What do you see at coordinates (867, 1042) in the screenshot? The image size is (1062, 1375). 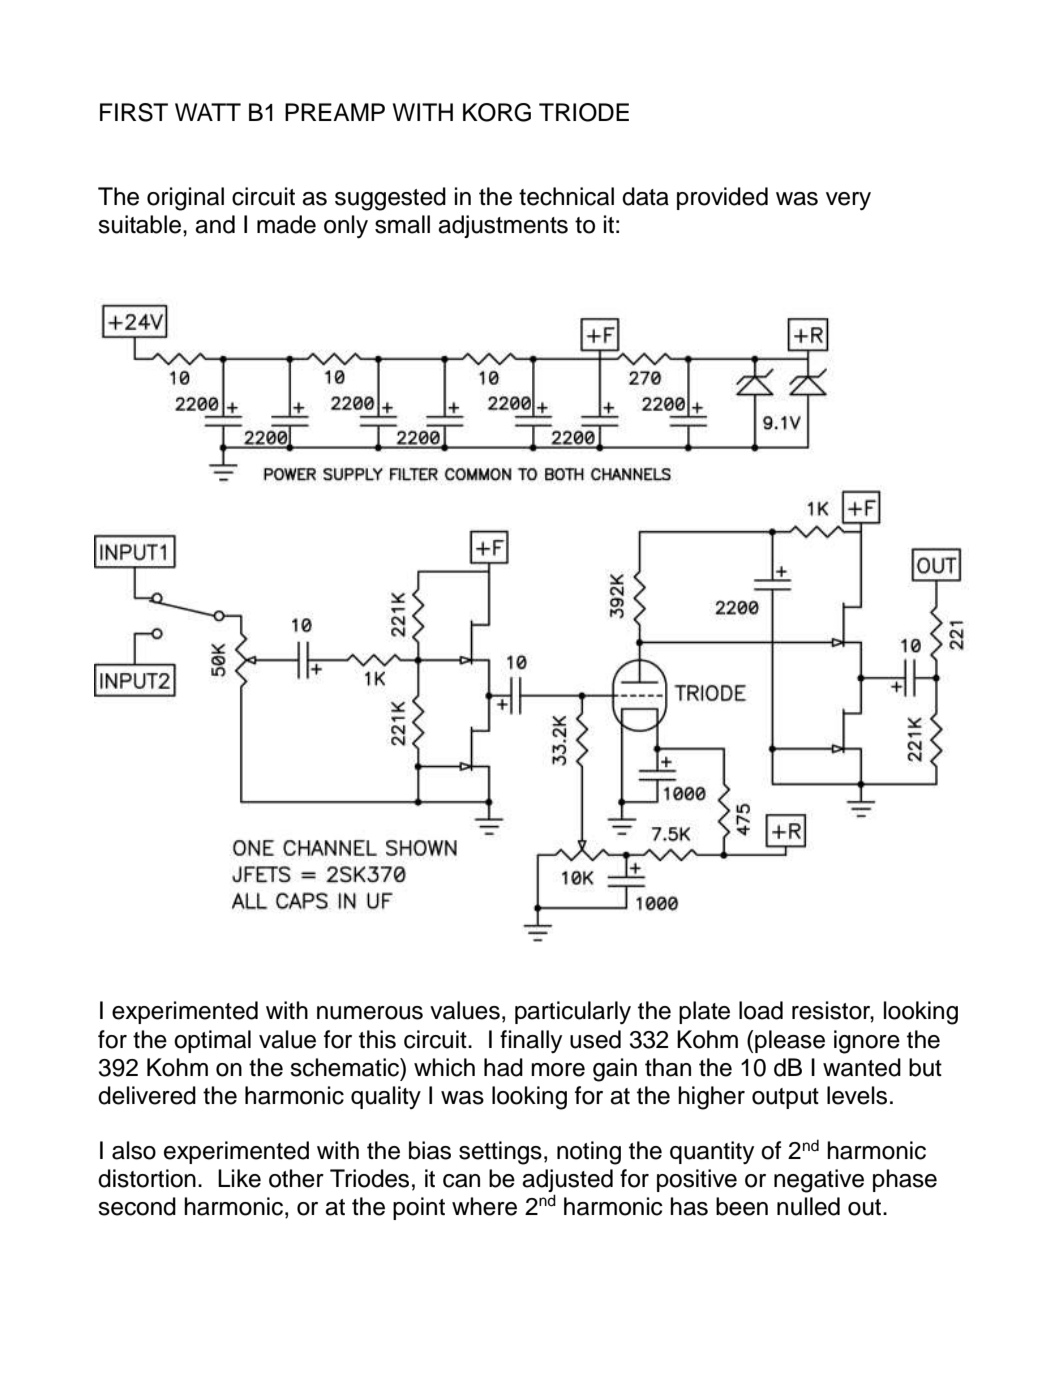 I see `ignore` at bounding box center [867, 1042].
